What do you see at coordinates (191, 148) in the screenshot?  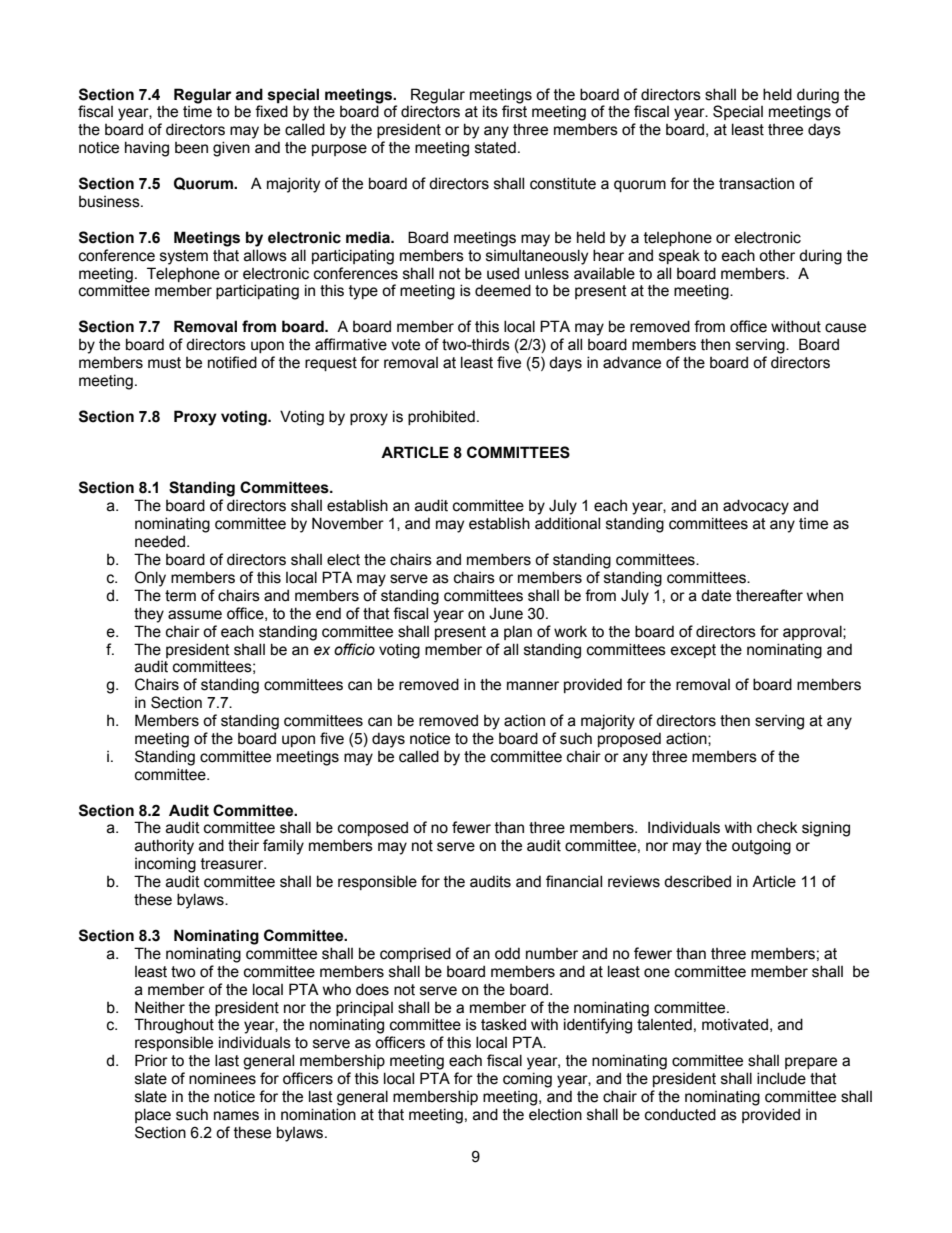 I see `been` at bounding box center [191, 148].
